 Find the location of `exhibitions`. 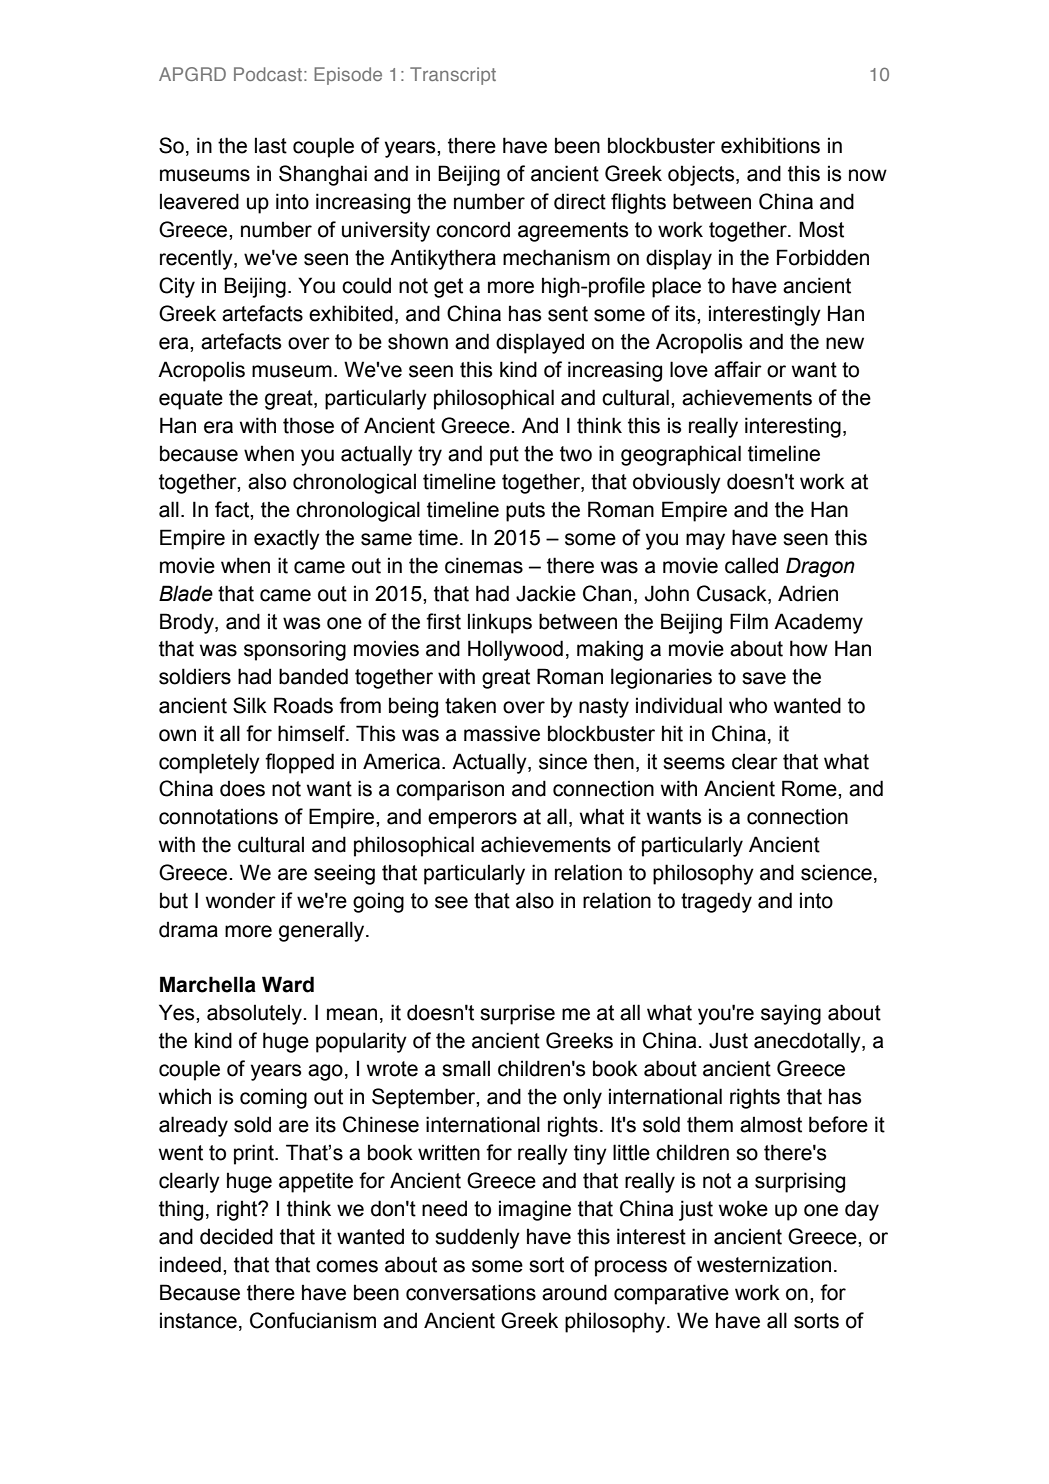

exhibitions is located at coordinates (770, 145).
